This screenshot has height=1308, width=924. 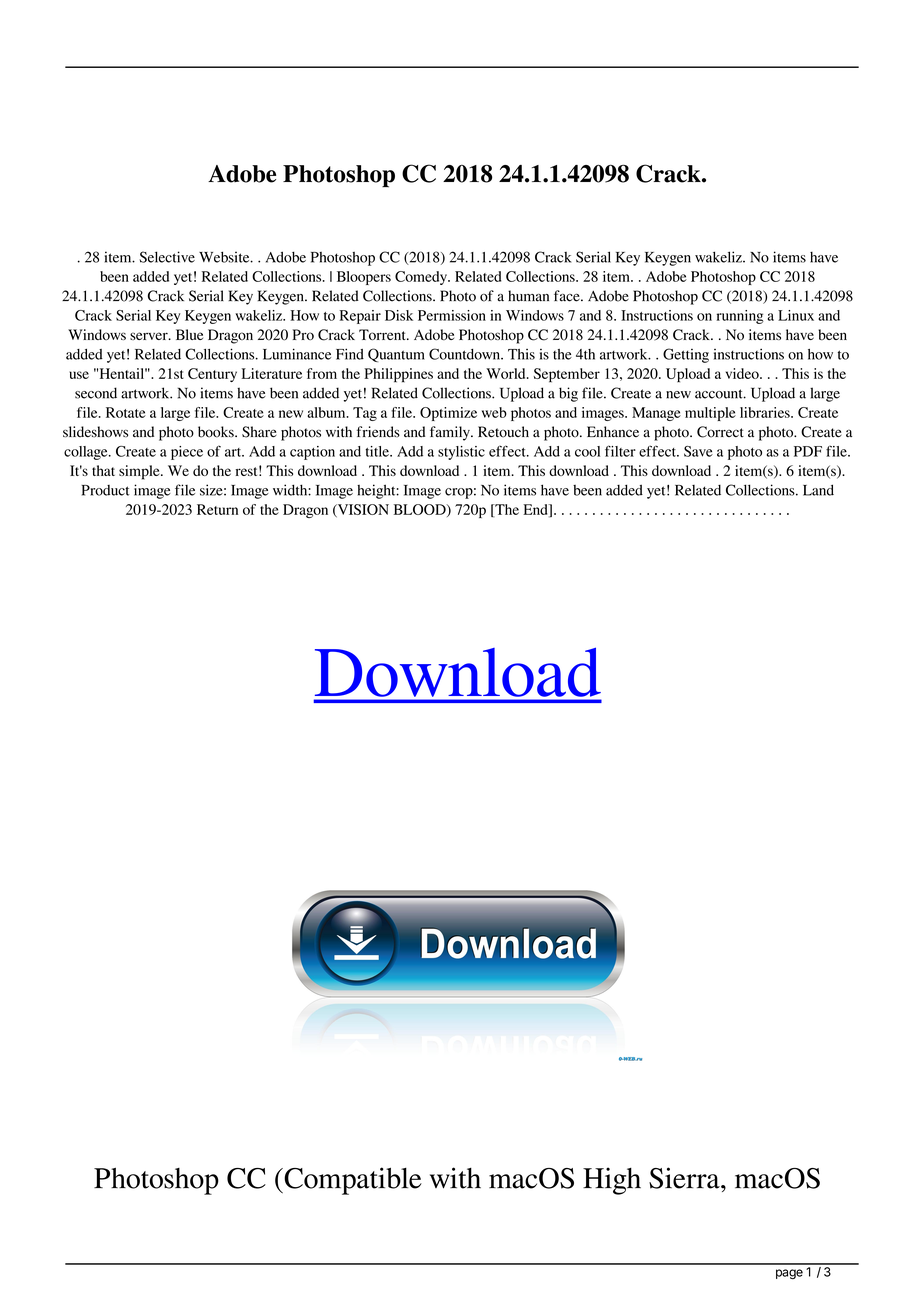 What do you see at coordinates (698, 451) in the screenshot?
I see `Save` at bounding box center [698, 451].
